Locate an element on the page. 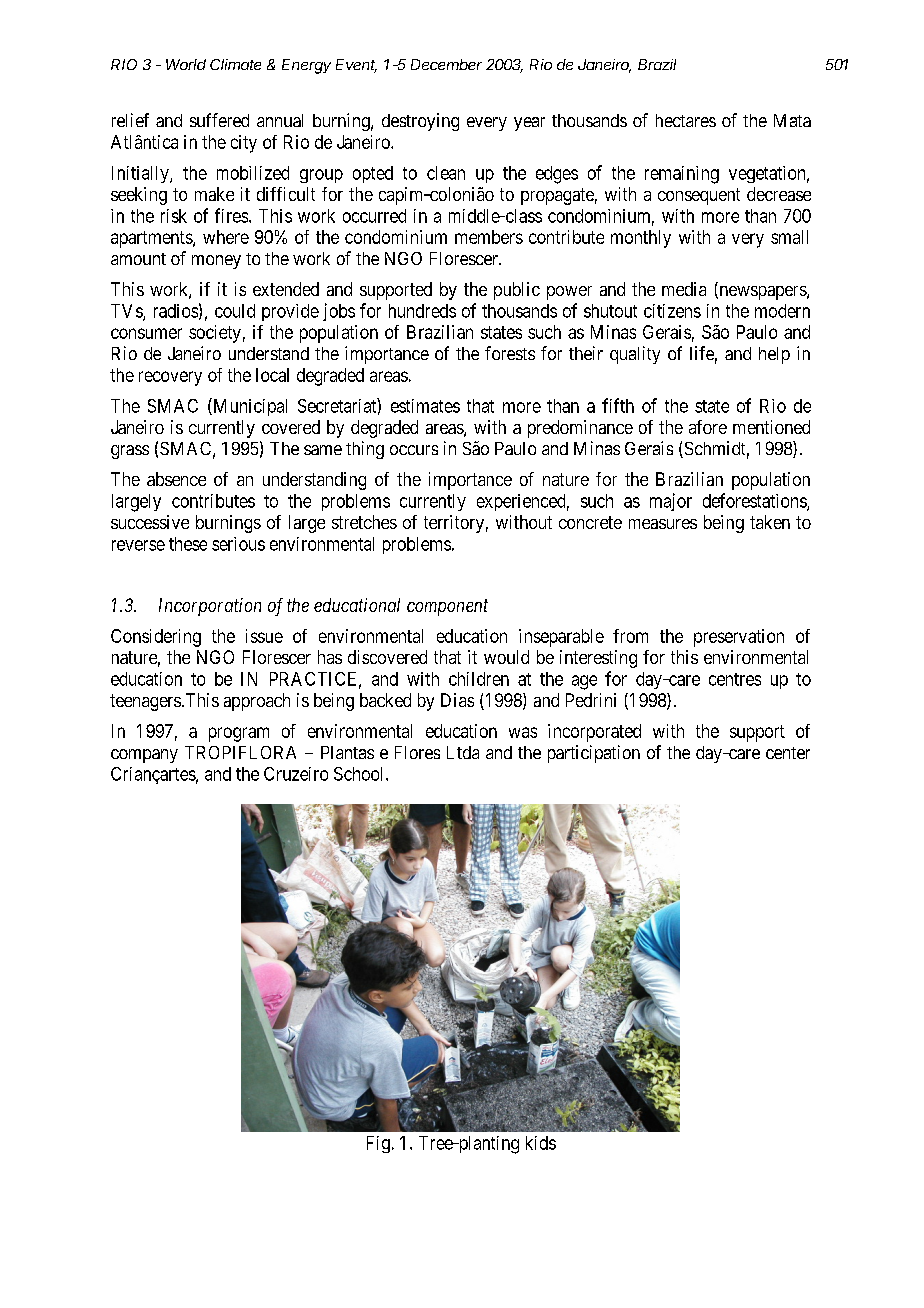  component is located at coordinates (447, 607).
